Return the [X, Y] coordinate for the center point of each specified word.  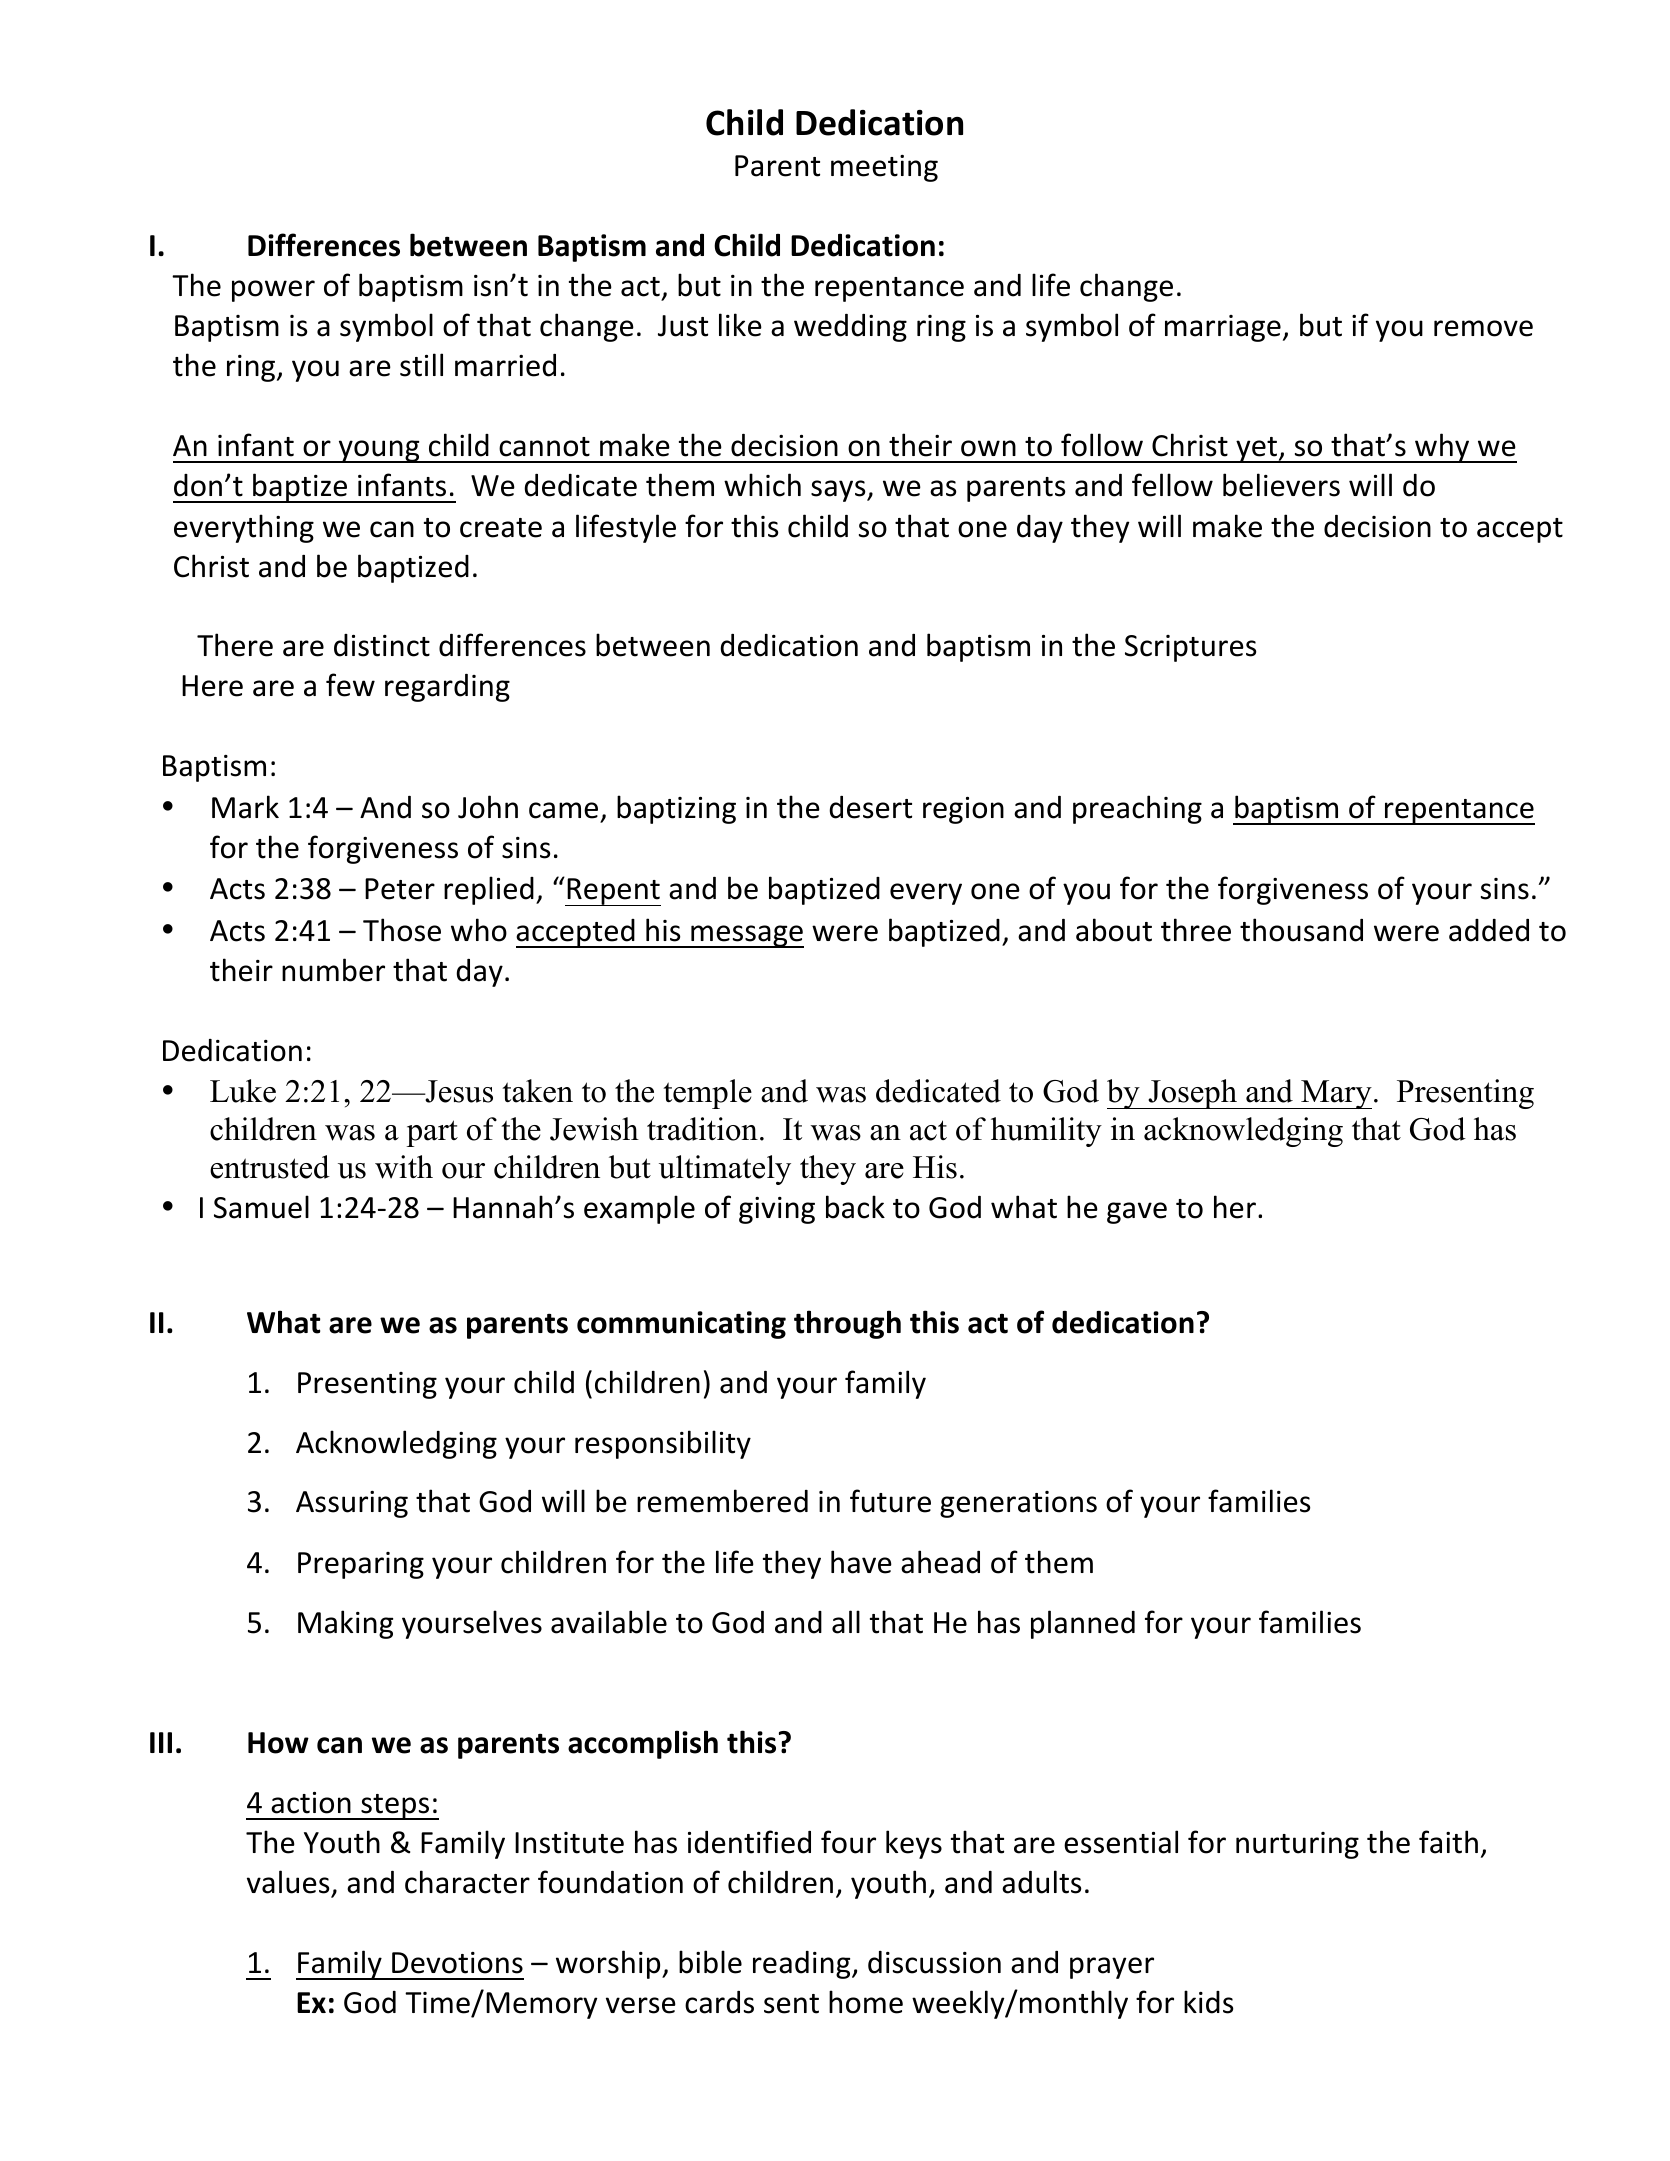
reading [803, 1965]
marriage [1223, 328]
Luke [243, 1091]
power [273, 291]
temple [707, 1094]
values [288, 1882]
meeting [884, 168]
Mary [1335, 1094]
